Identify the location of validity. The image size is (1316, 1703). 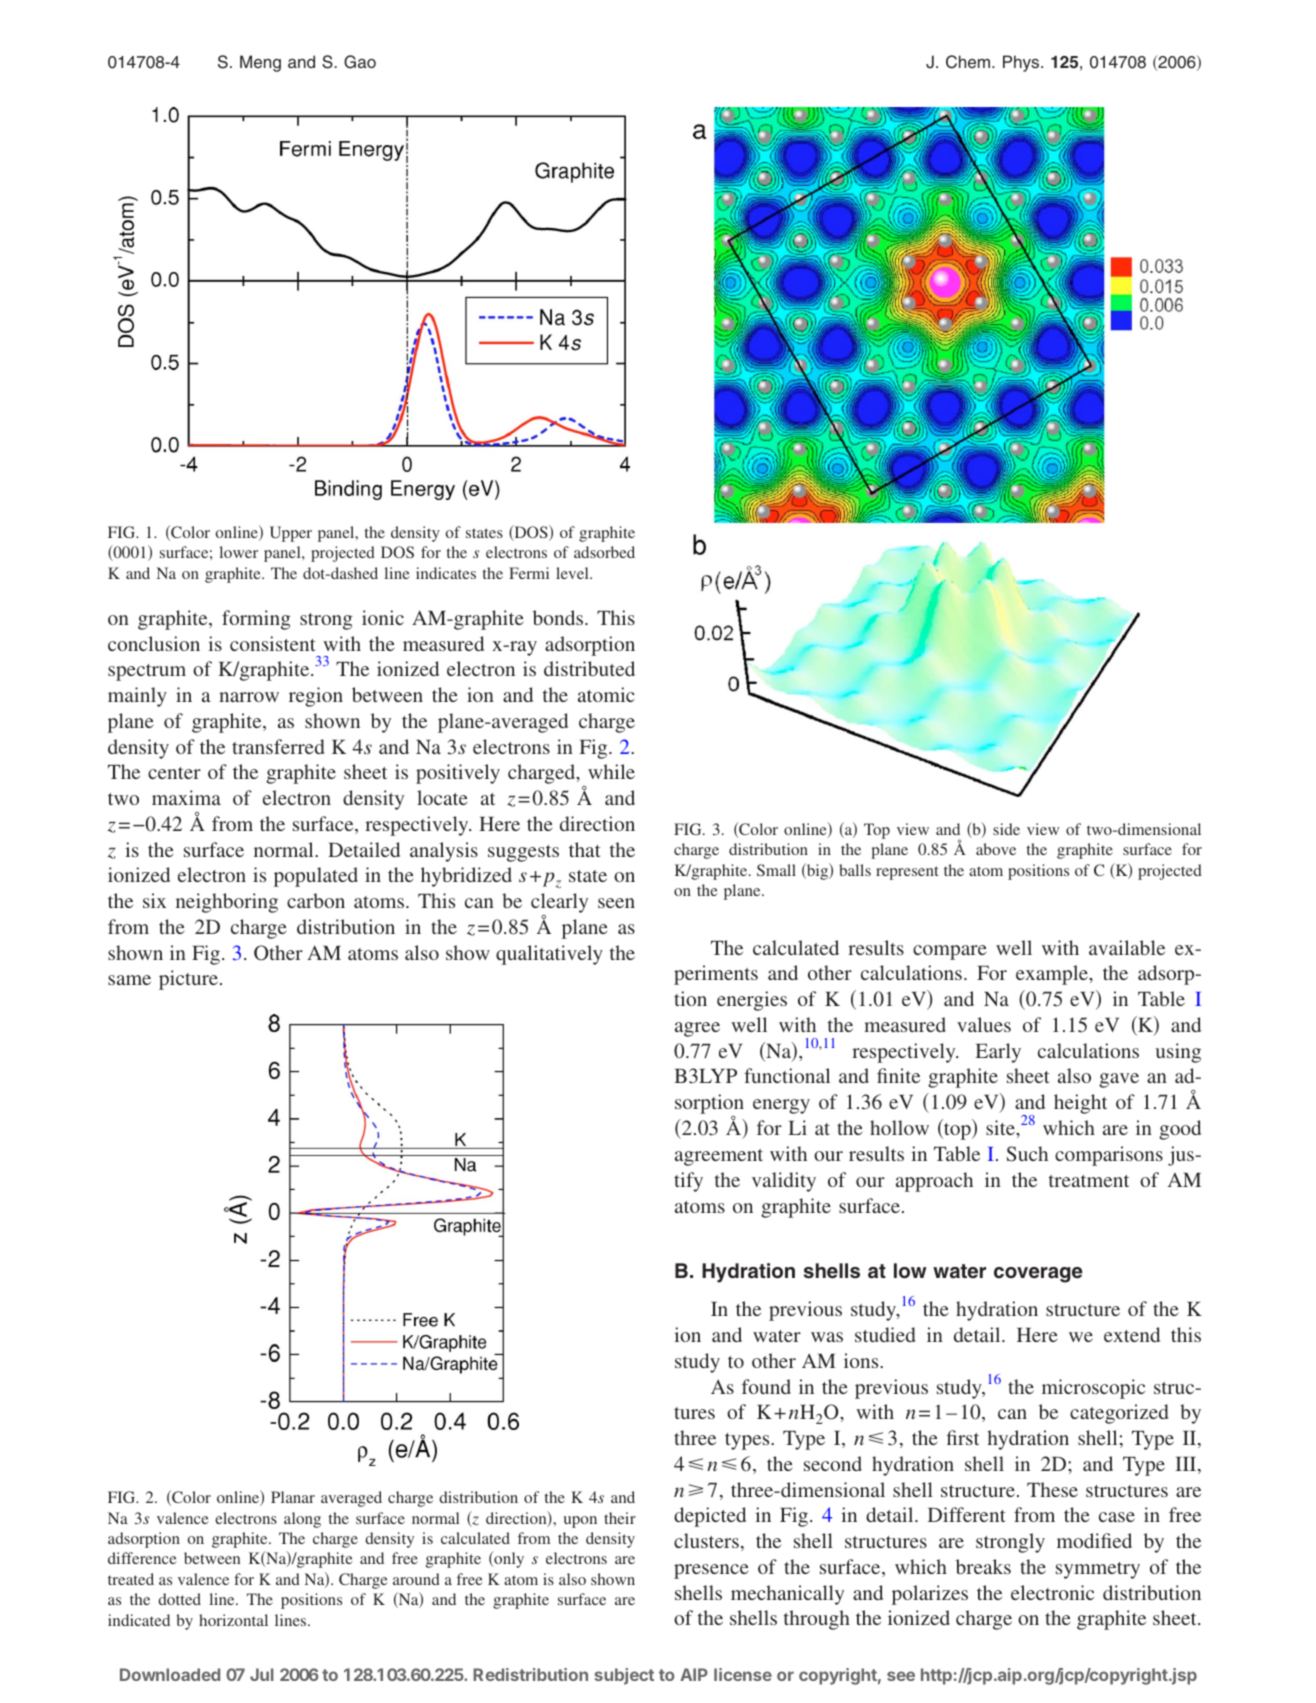
(784, 1182).
